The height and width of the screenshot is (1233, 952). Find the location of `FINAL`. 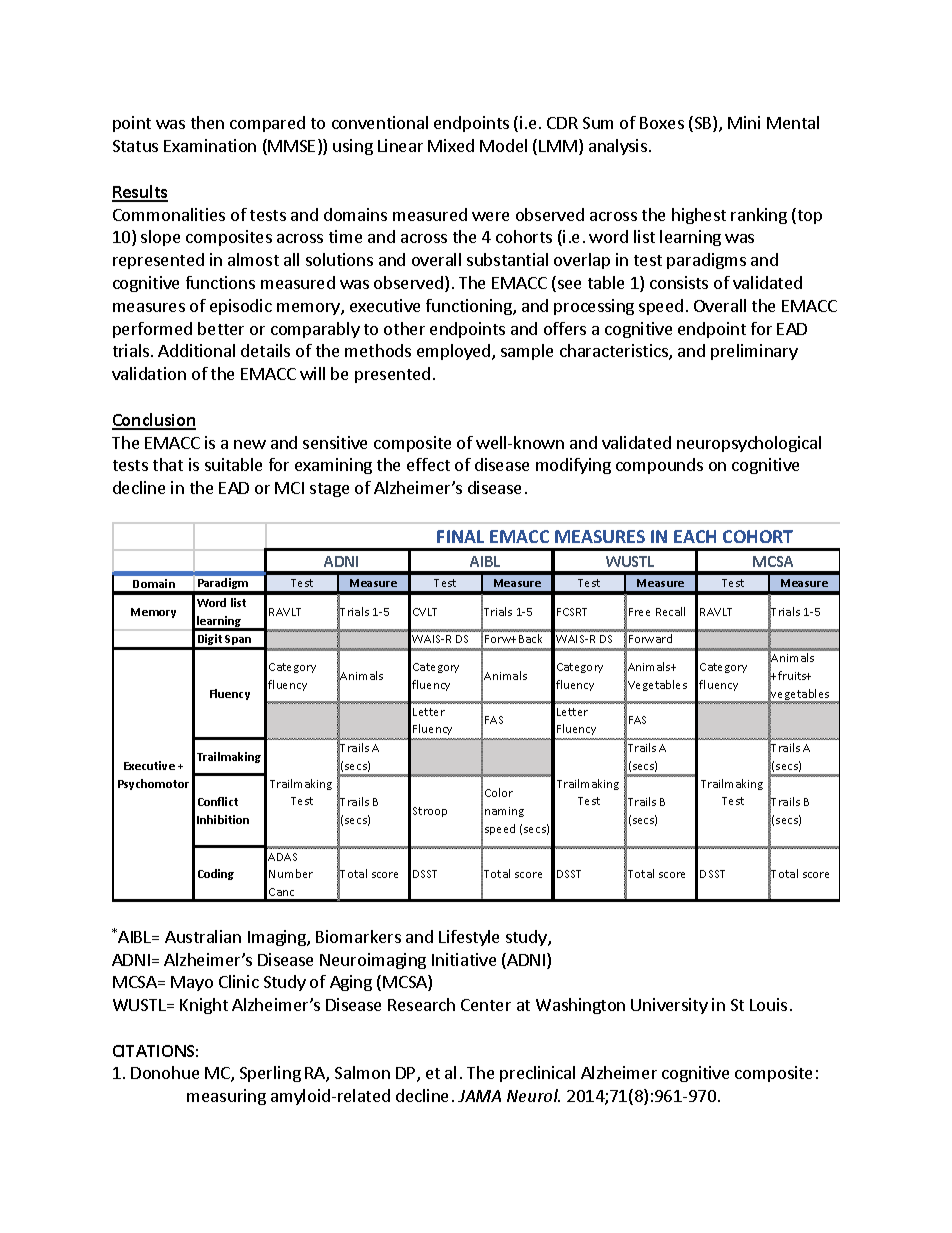

FINAL is located at coordinates (460, 536).
